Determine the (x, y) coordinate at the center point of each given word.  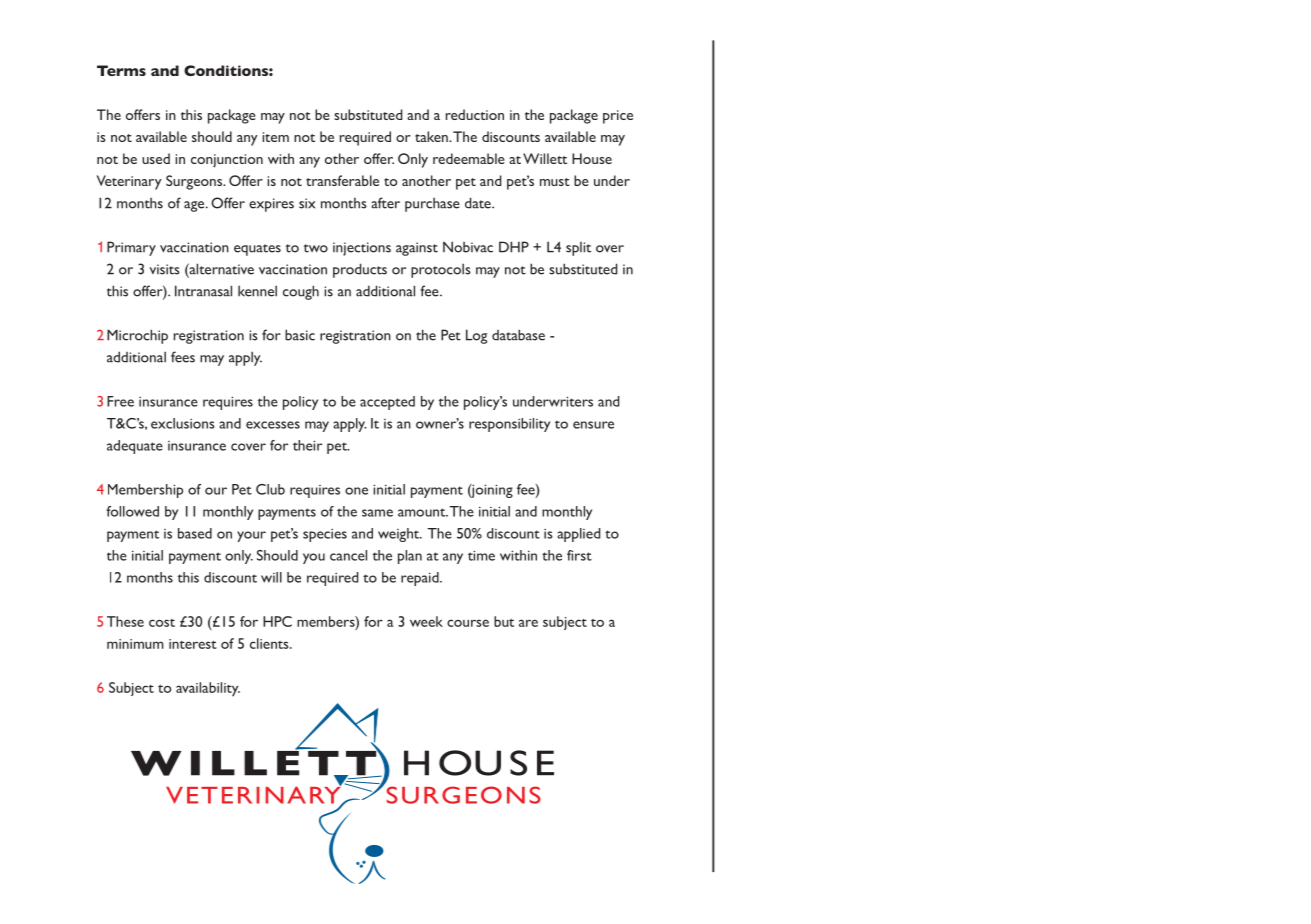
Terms (121, 70)
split (578, 249)
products (360, 270)
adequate (135, 447)
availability (208, 689)
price (618, 117)
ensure (593, 425)
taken (432, 136)
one (356, 491)
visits (165, 269)
